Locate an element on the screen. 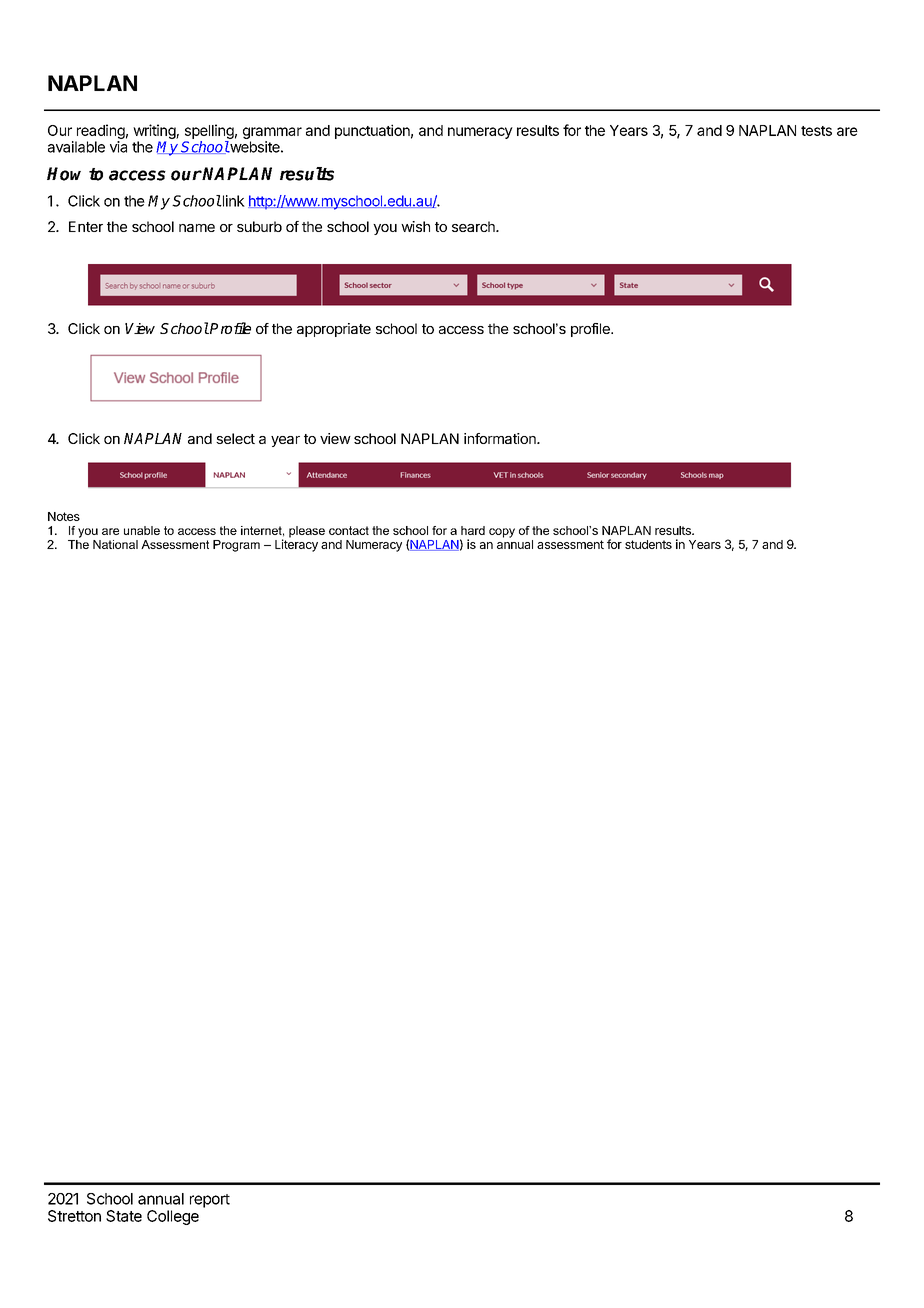 This screenshot has width=924, height=1308. National is located at coordinates (115, 544).
